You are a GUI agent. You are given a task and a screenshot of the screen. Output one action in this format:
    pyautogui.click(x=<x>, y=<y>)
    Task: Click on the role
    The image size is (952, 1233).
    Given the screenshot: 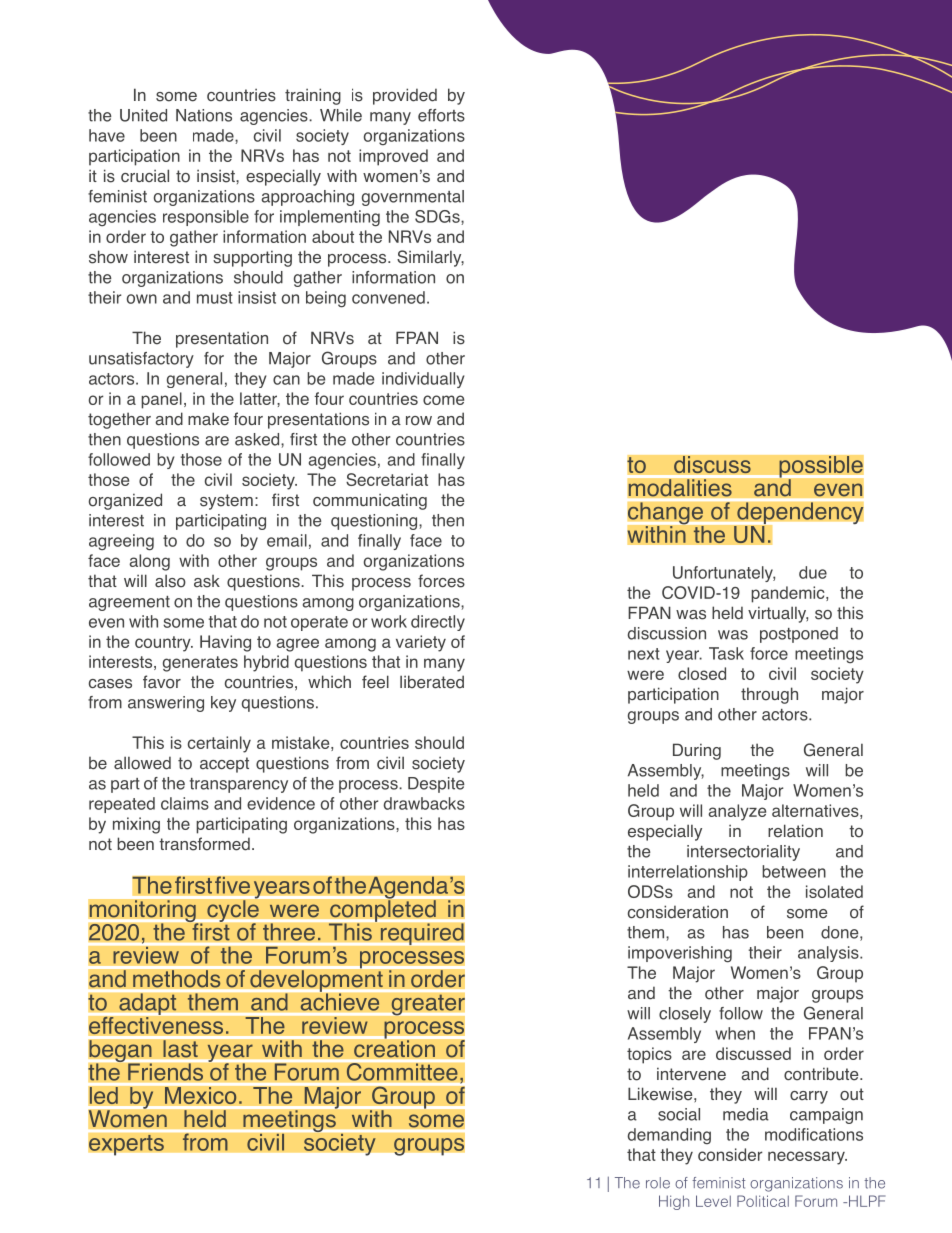 What is the action you would take?
    pyautogui.click(x=658, y=1183)
